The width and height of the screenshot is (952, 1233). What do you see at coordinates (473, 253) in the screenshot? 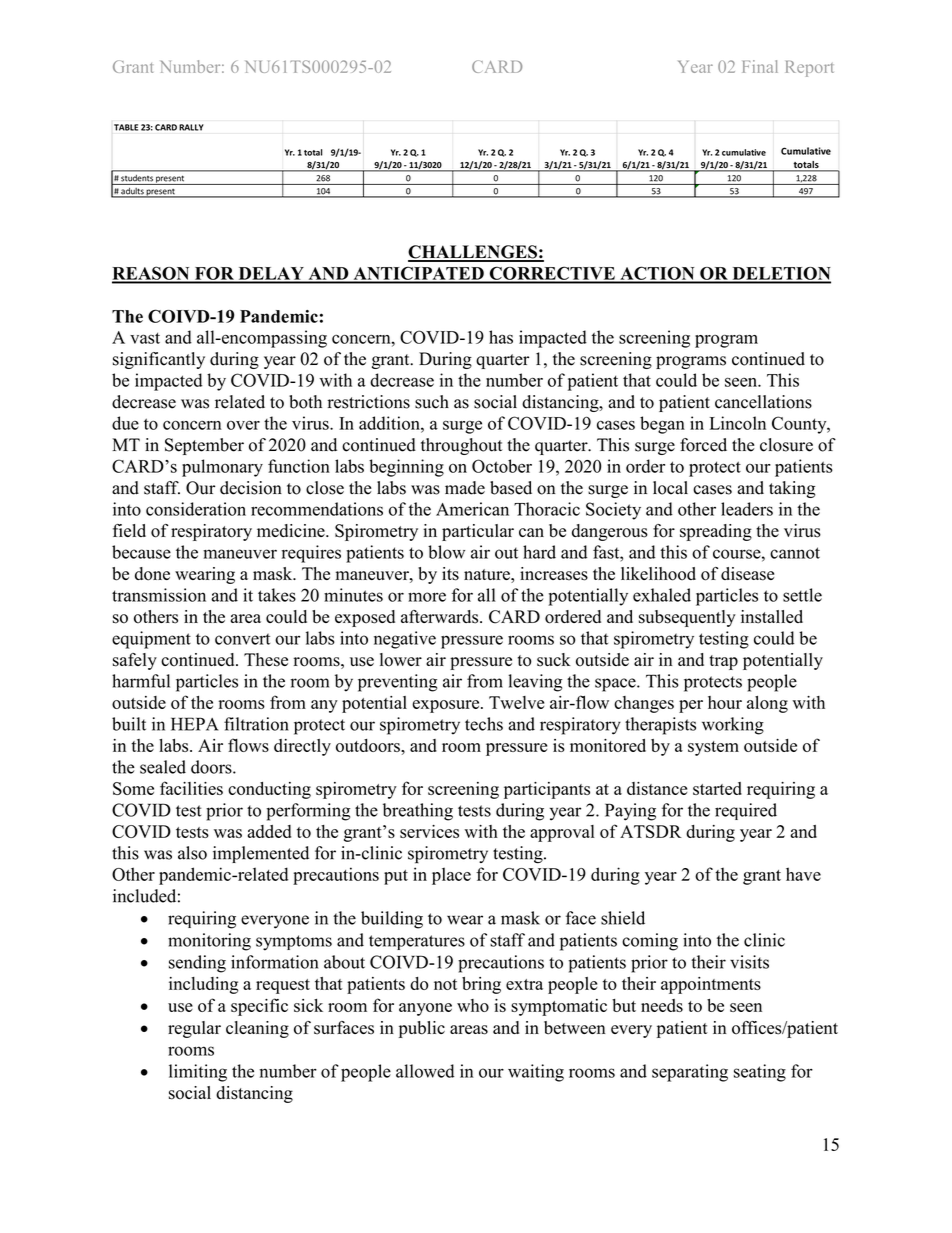
I see `CHALLENGES` at bounding box center [473, 253].
